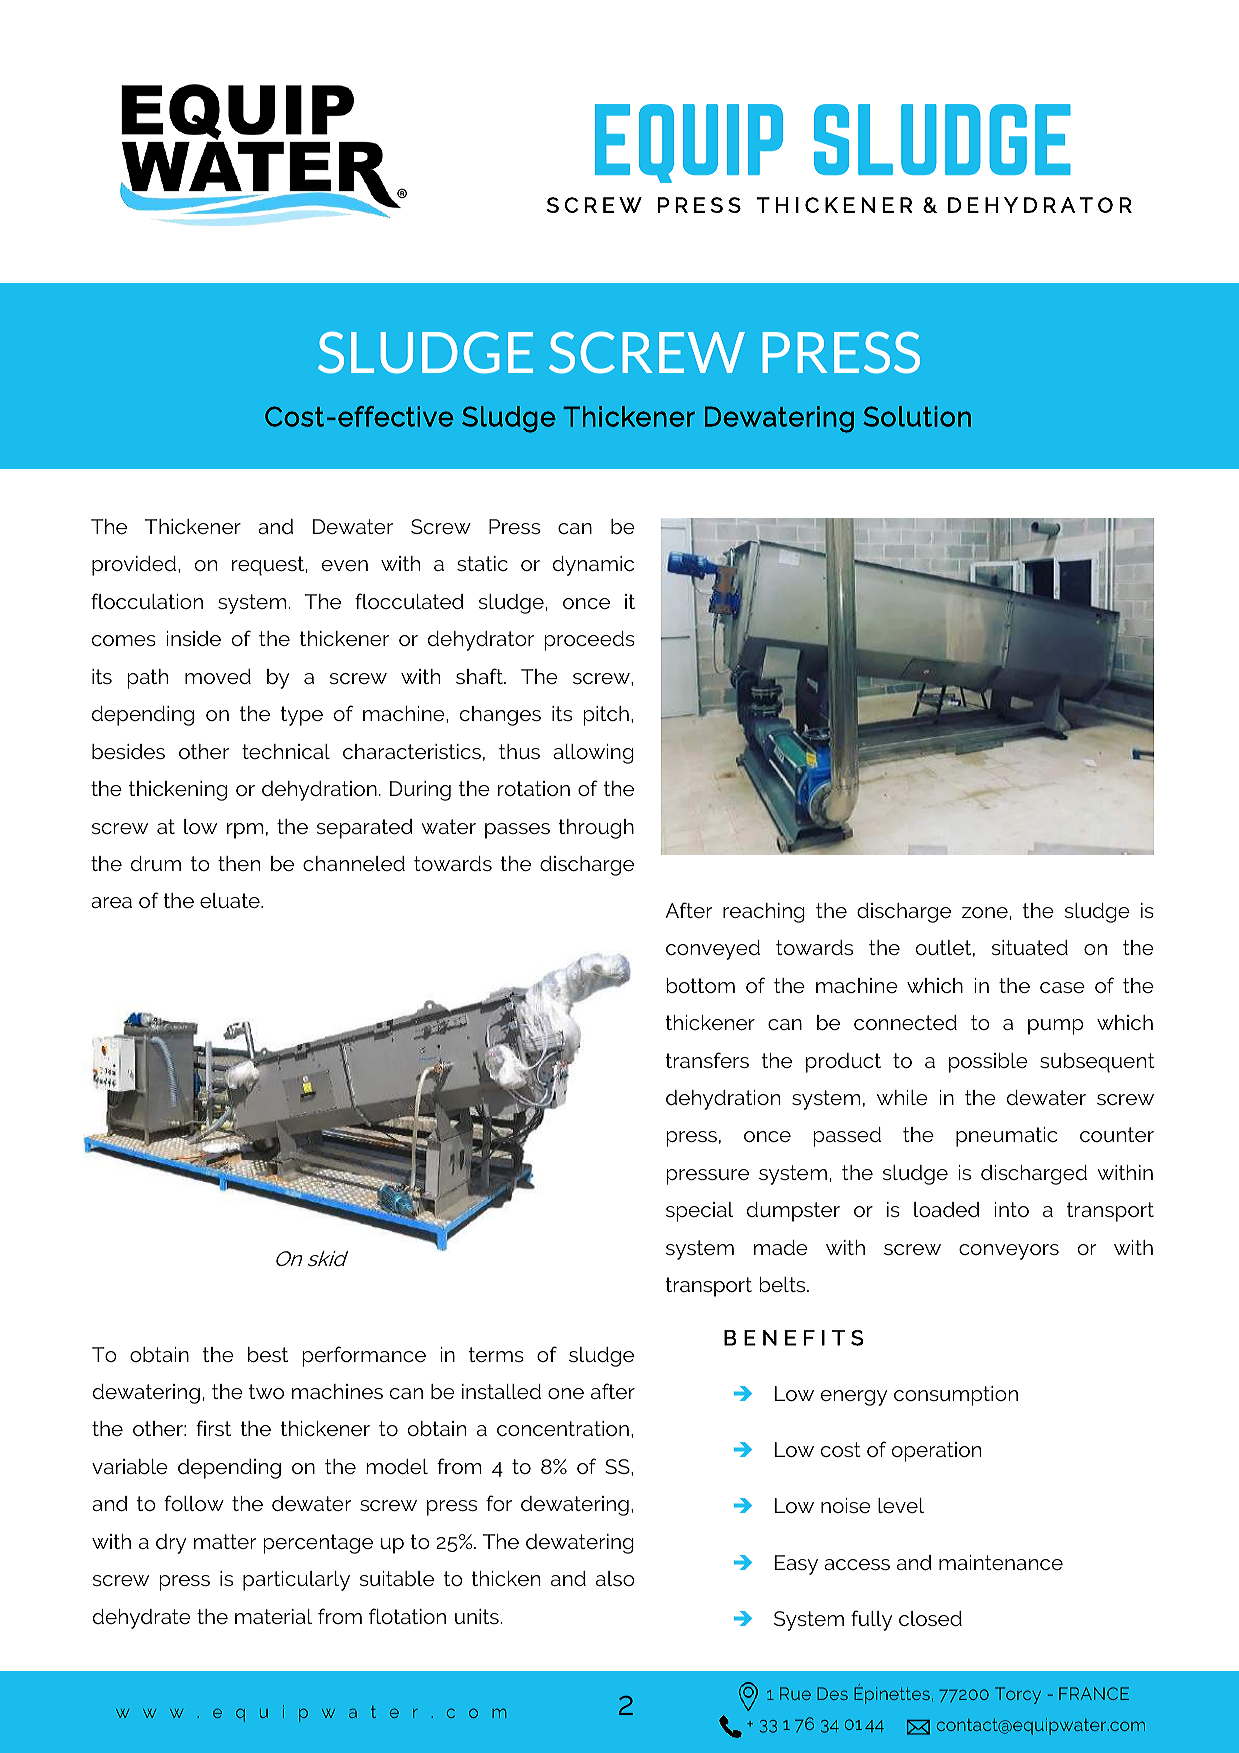 This screenshot has height=1753, width=1239. What do you see at coordinates (615, 1578) in the screenshot?
I see `also` at bounding box center [615, 1578].
